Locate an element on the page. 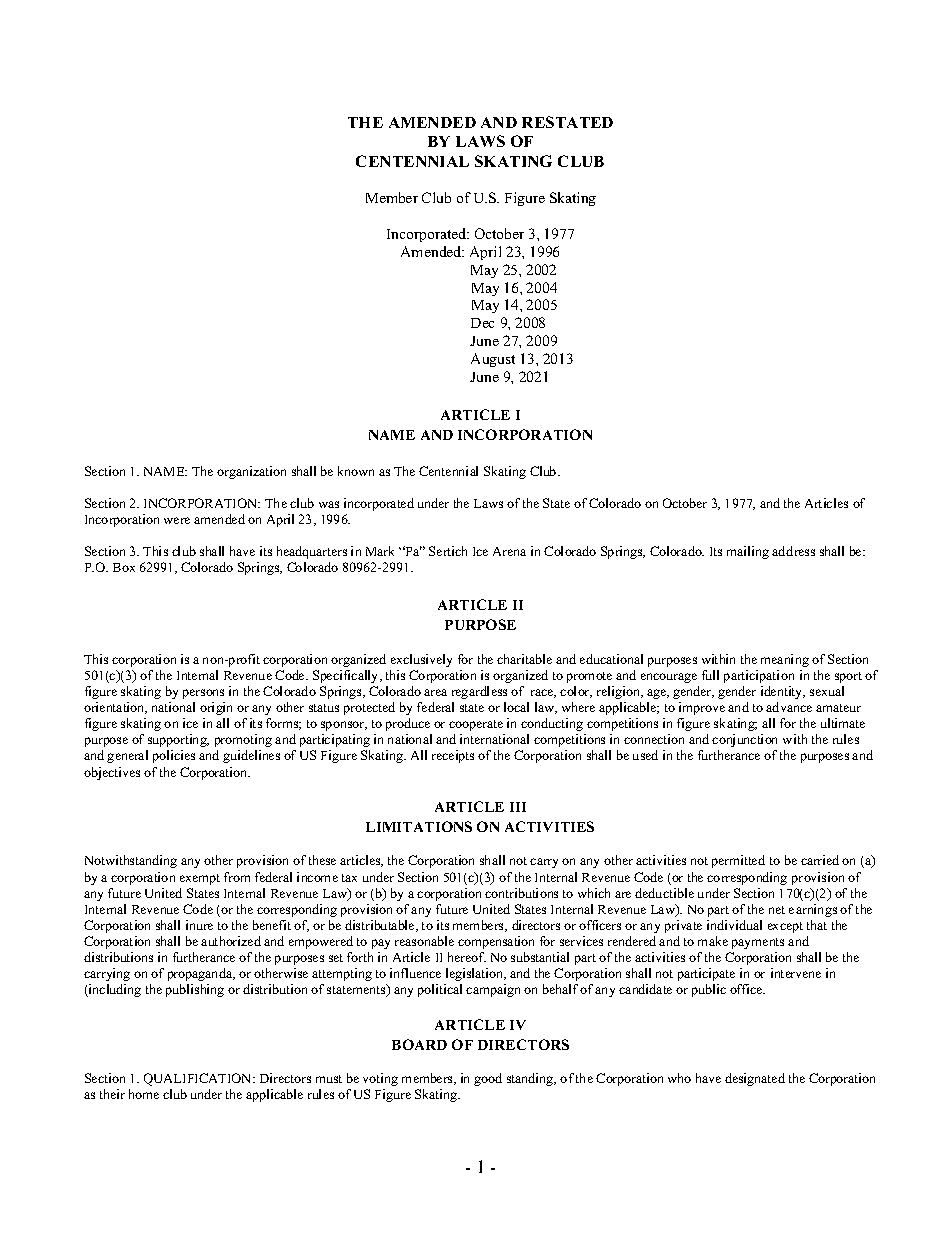 This page has width=952, height=1233. August is located at coordinates (493, 360).
